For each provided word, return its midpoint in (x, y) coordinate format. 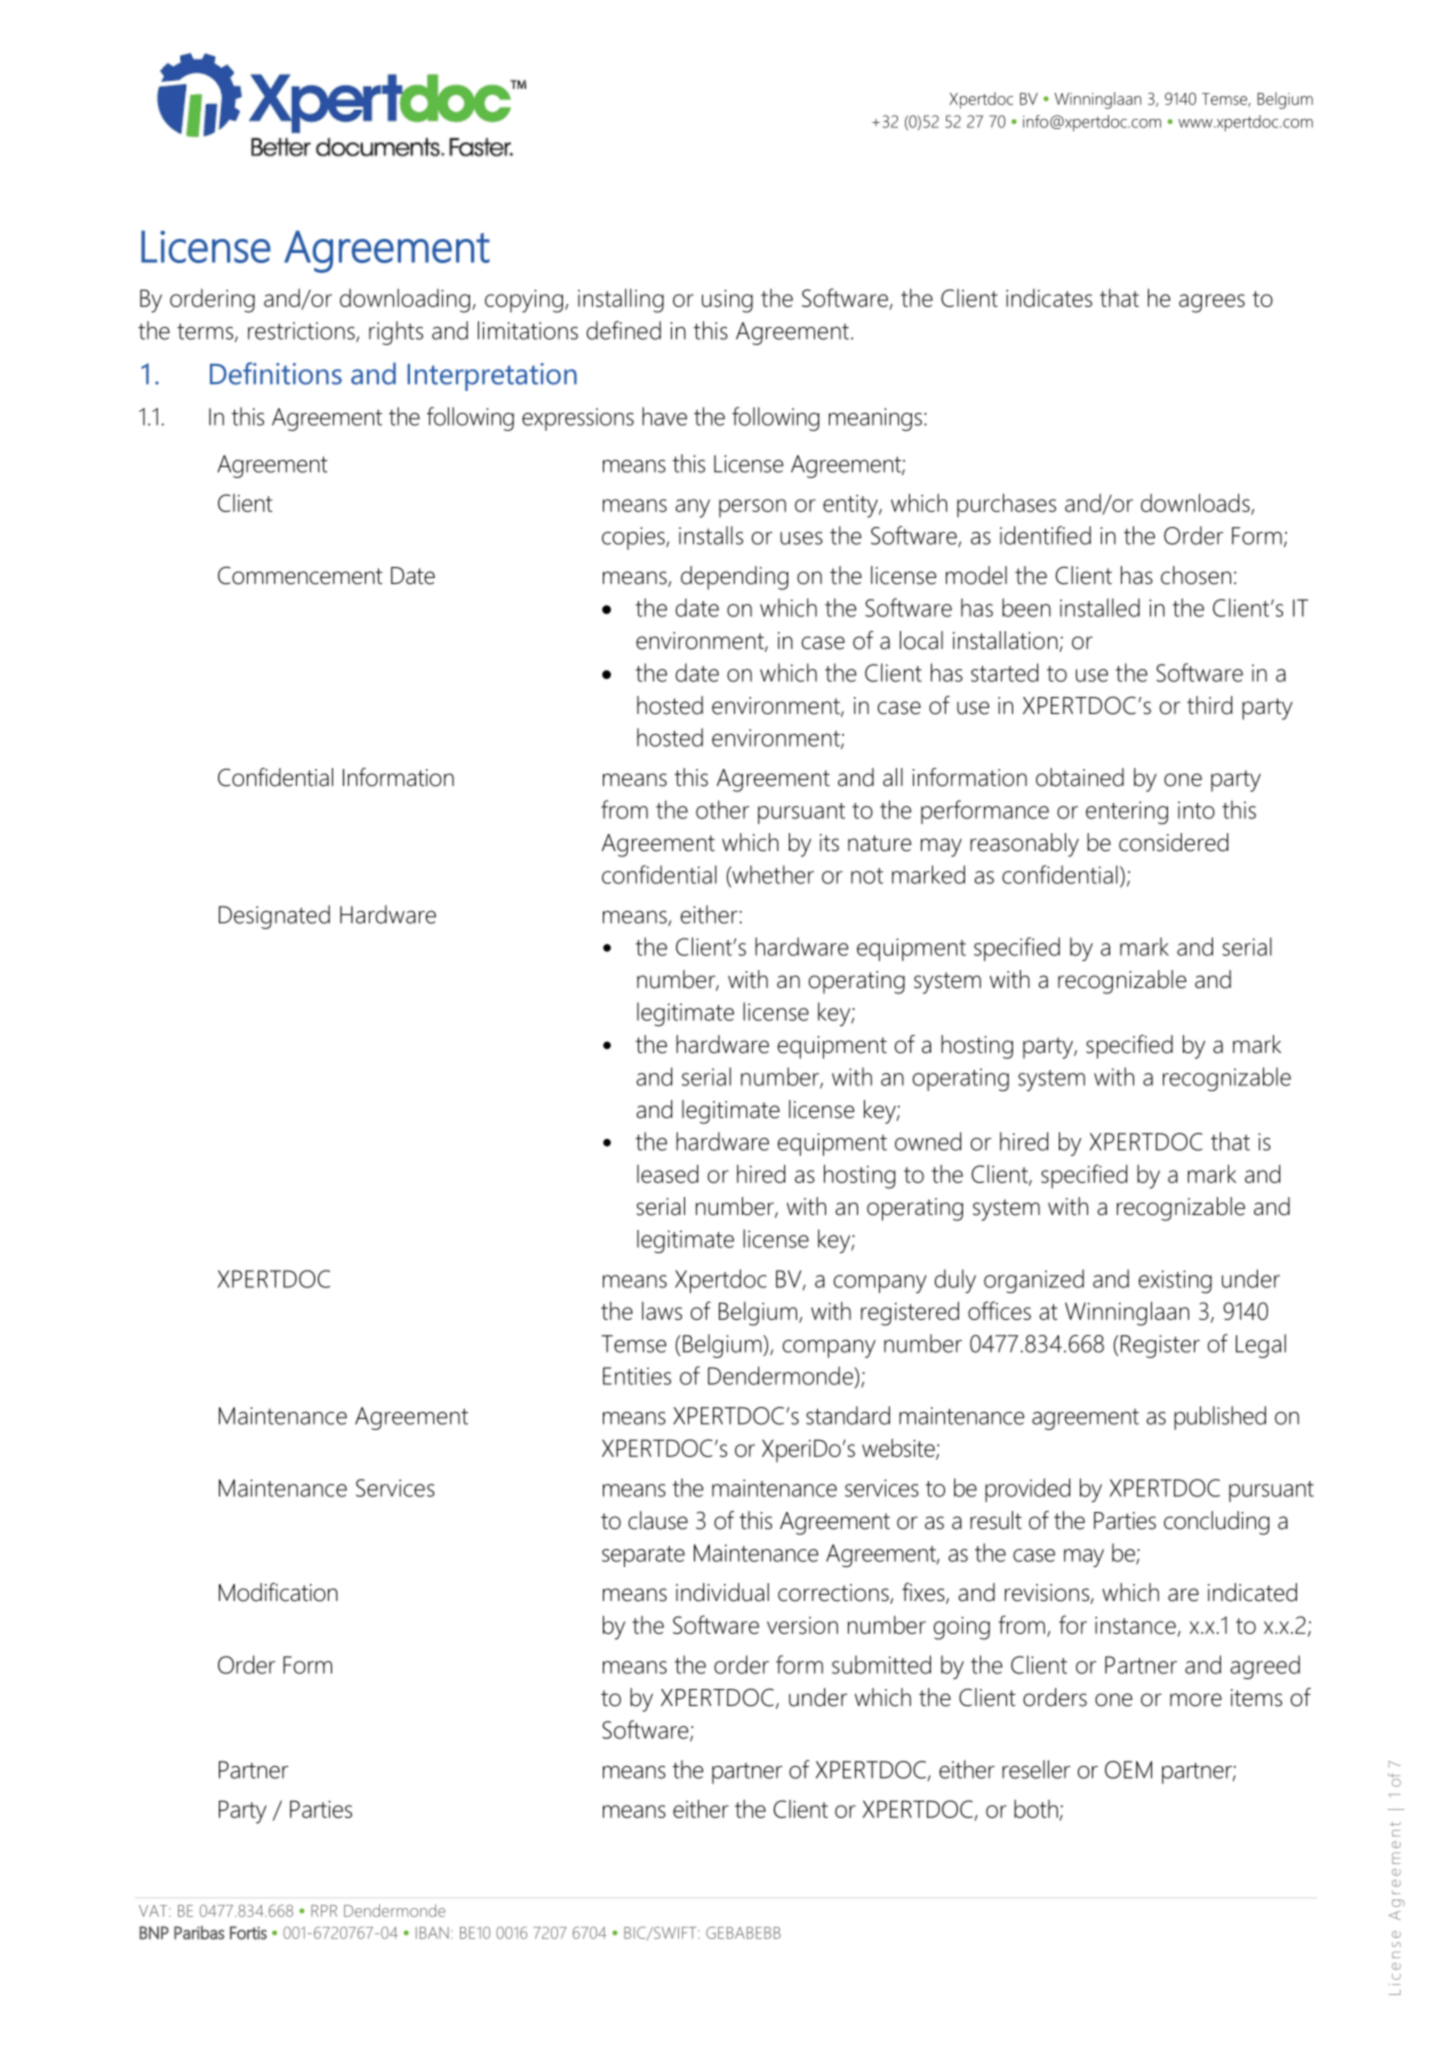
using (727, 301)
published (1220, 1418)
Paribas (199, 1933)
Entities (637, 1376)
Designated (274, 917)
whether (772, 875)
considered (1173, 842)
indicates (1049, 298)
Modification (278, 1592)
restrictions (302, 332)
